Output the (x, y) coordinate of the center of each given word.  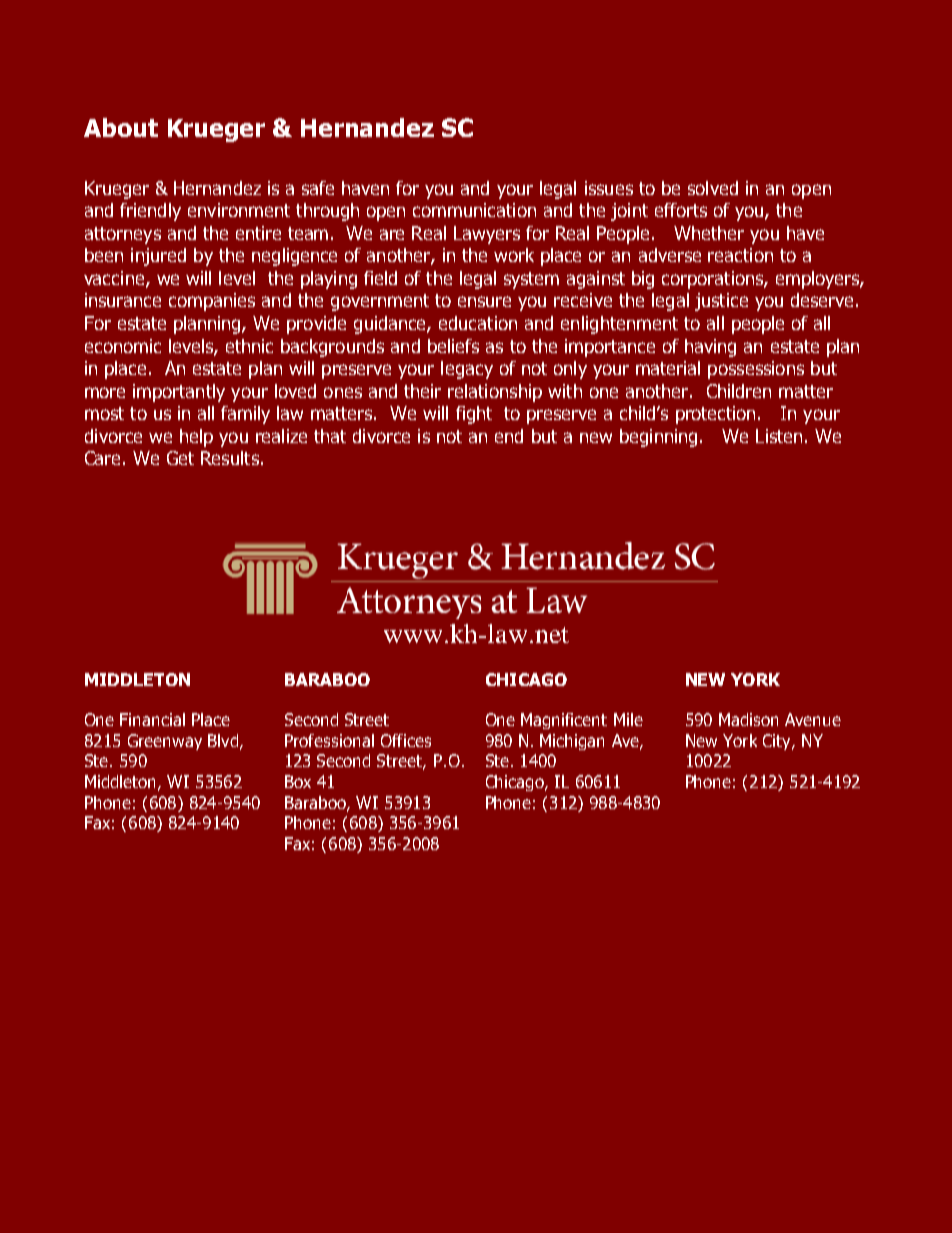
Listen (779, 436)
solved (713, 188)
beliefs (453, 346)
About (121, 127)
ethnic (249, 346)
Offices (406, 740)
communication (474, 210)
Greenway (165, 742)
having (710, 348)
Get (180, 458)
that (330, 436)
